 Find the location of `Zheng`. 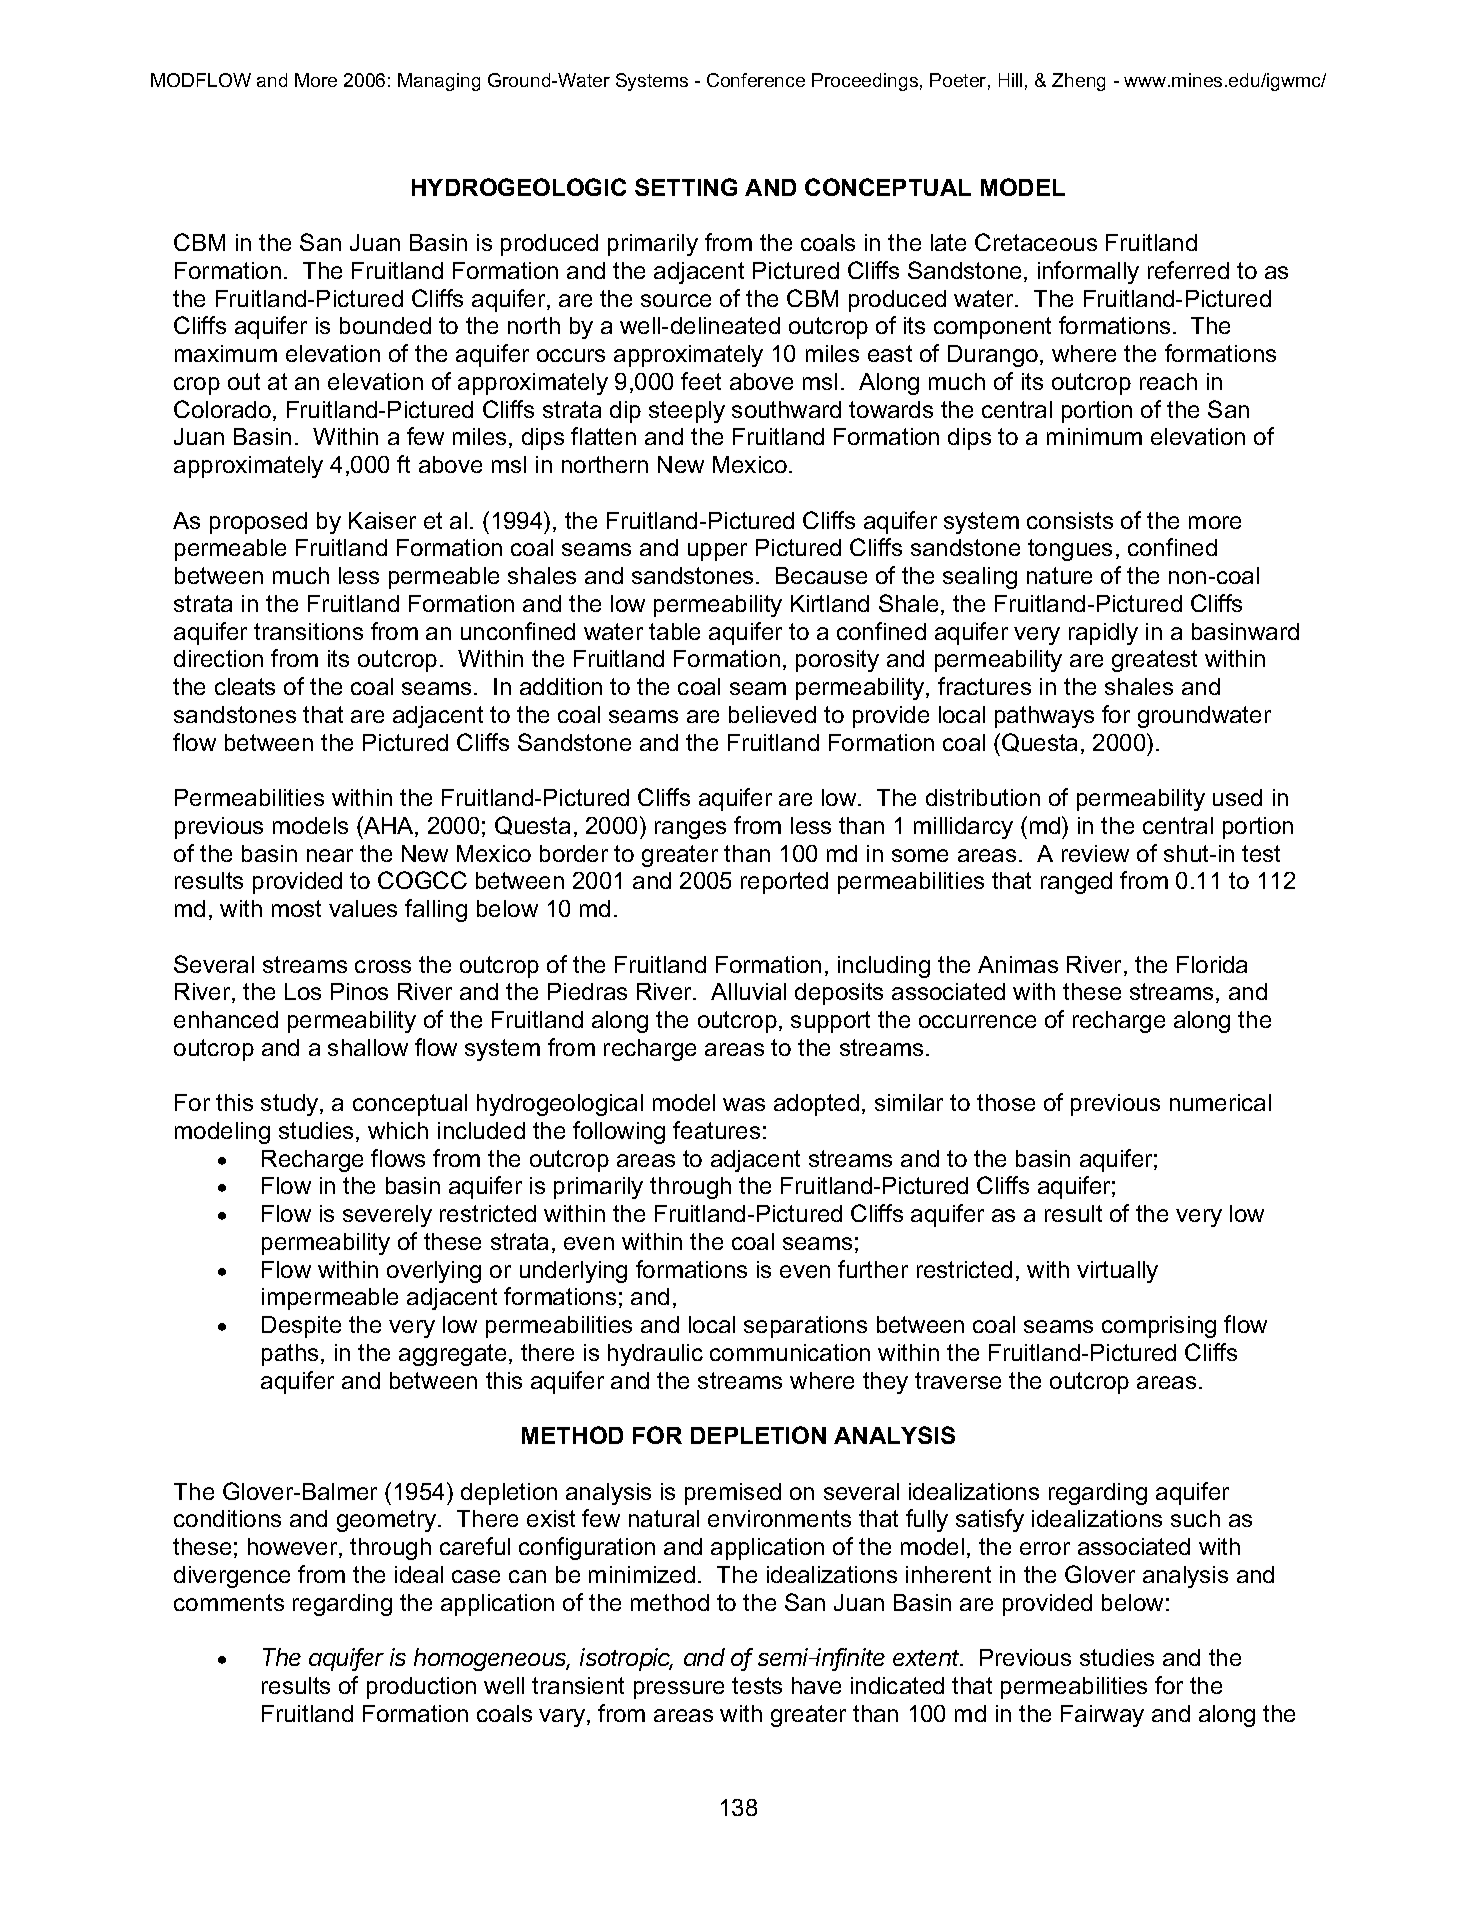

Zheng is located at coordinates (1078, 82).
